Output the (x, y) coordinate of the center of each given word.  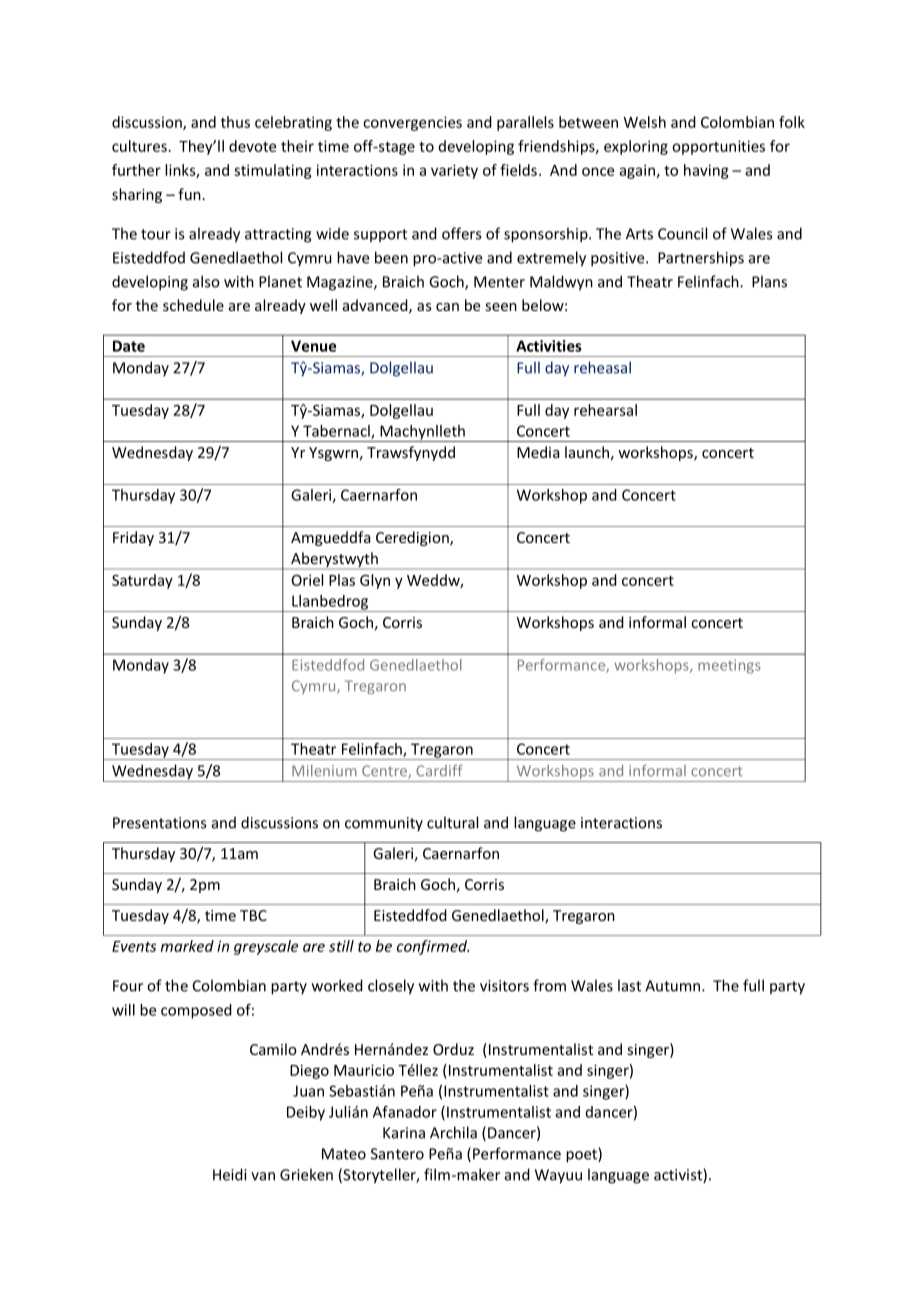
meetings (729, 666)
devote (252, 146)
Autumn (674, 986)
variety (454, 171)
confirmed (433, 947)
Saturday (142, 581)
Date (129, 346)
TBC (253, 915)
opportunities (718, 147)
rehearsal (605, 410)
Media (538, 452)
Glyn (375, 581)
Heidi (229, 1174)
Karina (404, 1133)
